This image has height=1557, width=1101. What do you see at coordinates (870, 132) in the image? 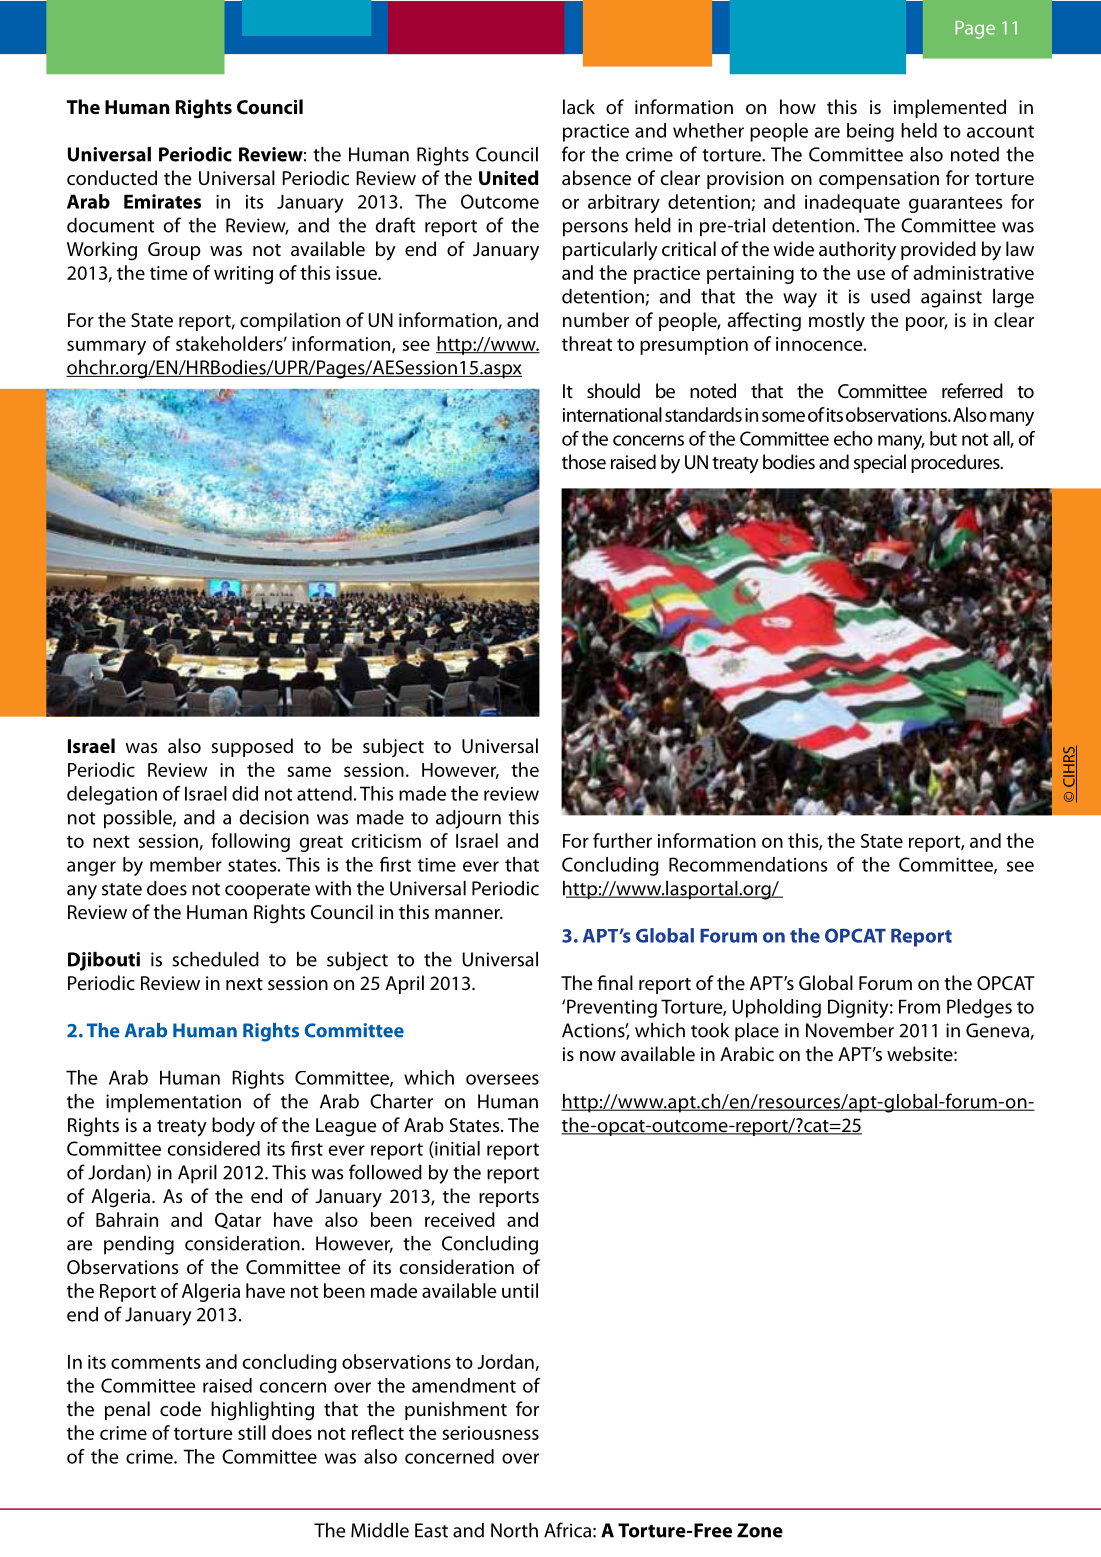
I see `being` at bounding box center [870, 132].
